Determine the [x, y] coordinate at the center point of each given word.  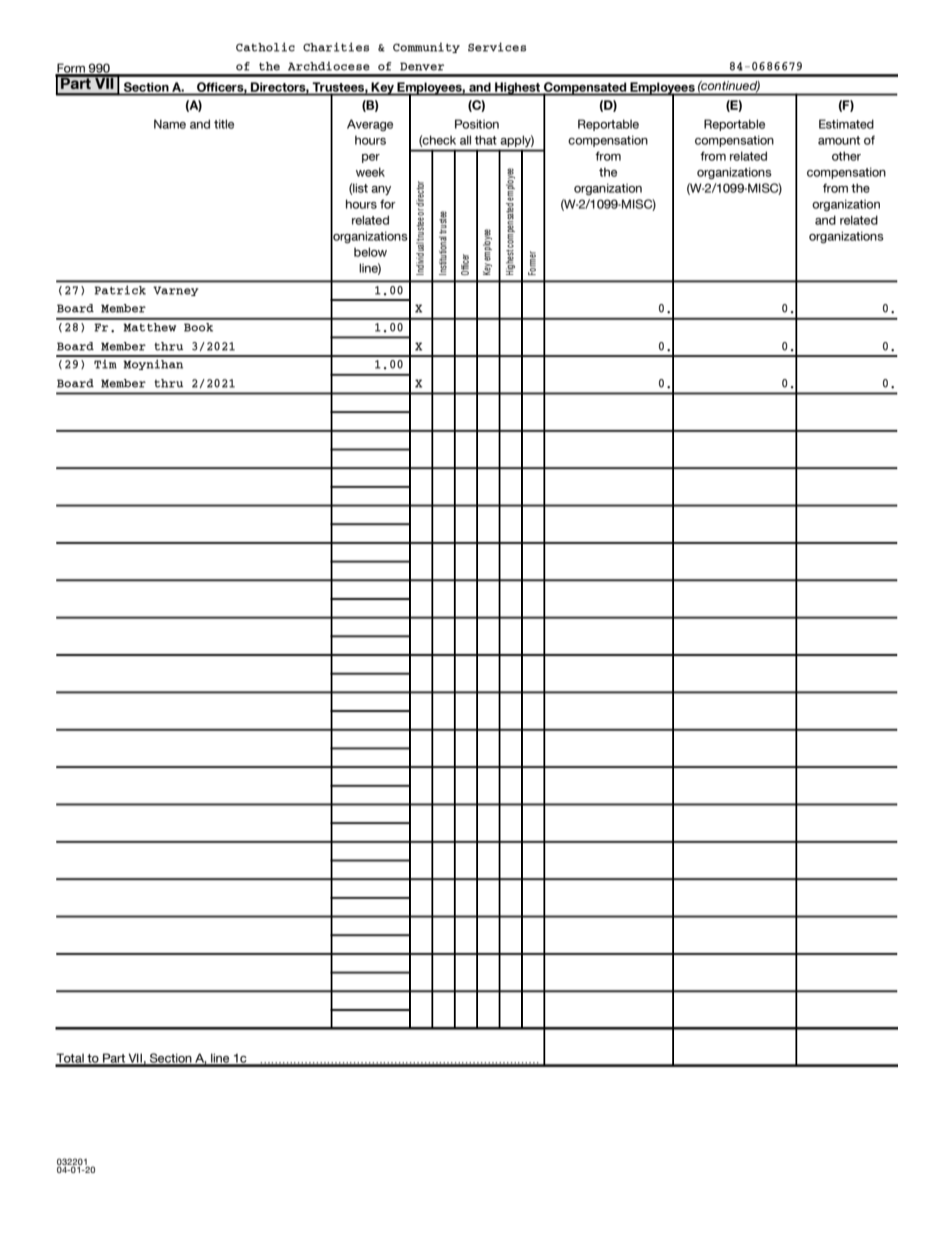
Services [497, 47]
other [846, 156]
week [370, 172]
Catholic [265, 47]
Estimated [846, 124]
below [370, 252]
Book [198, 327]
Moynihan [153, 364]
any [381, 190]
